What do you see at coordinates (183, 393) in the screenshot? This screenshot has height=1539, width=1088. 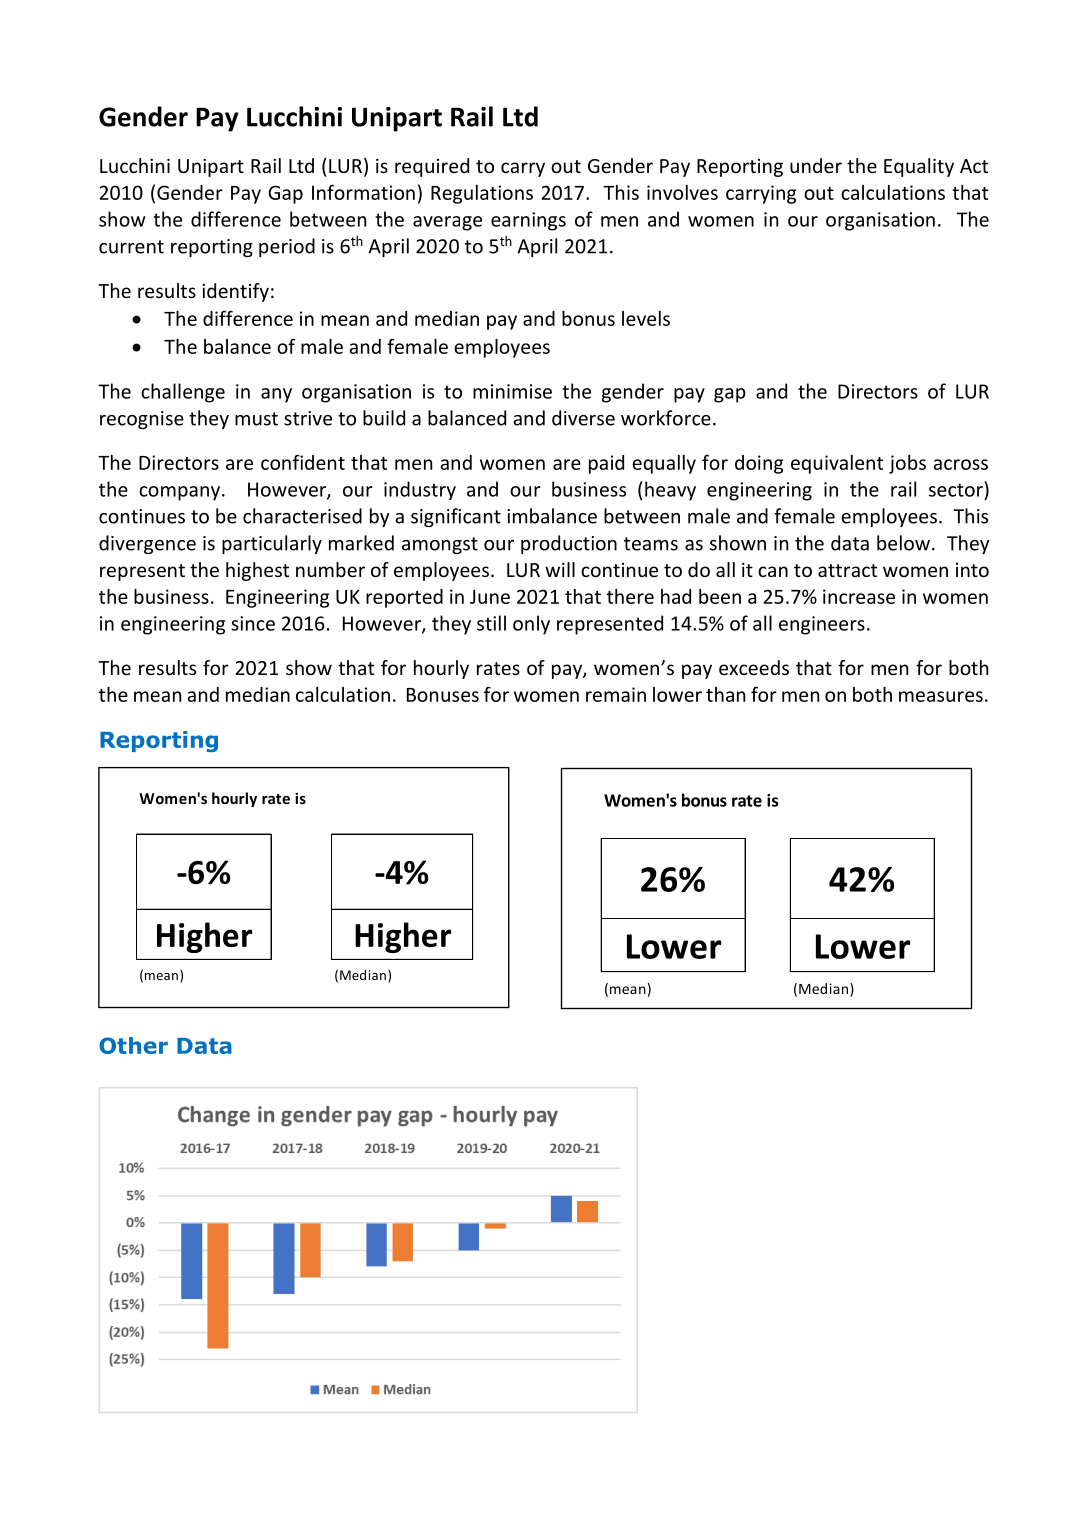 I see `challenge` at bounding box center [183, 393].
